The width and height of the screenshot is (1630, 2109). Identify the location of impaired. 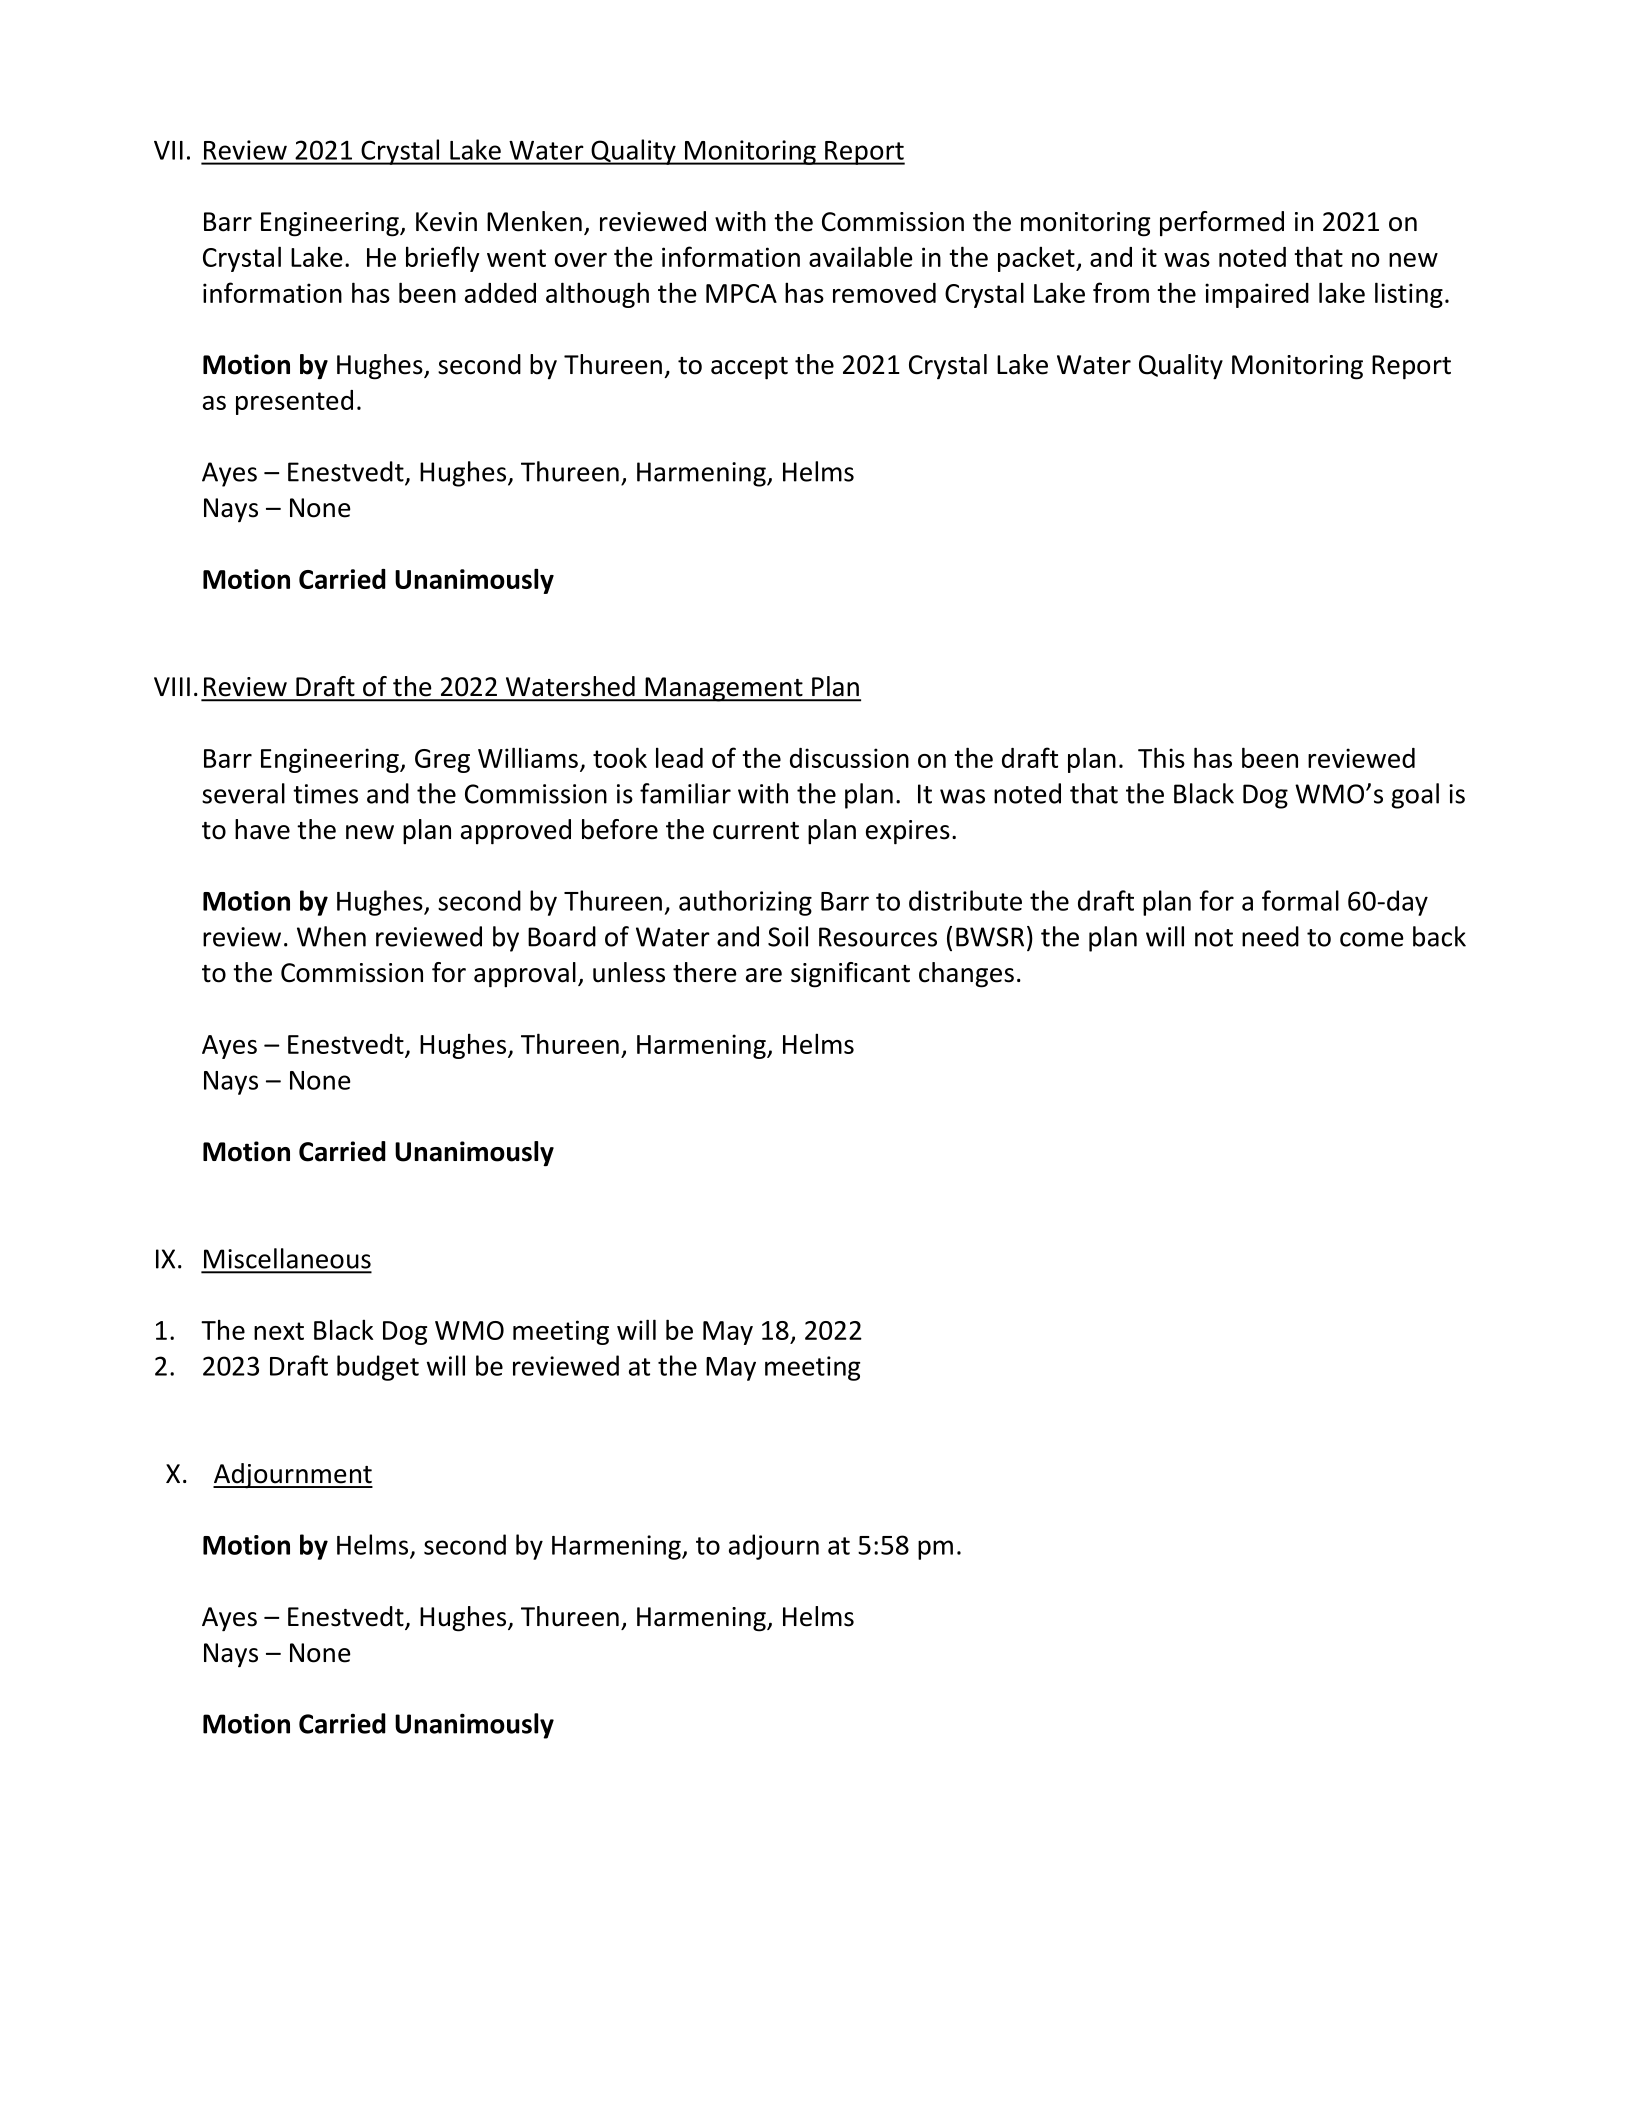
(1257, 295).
